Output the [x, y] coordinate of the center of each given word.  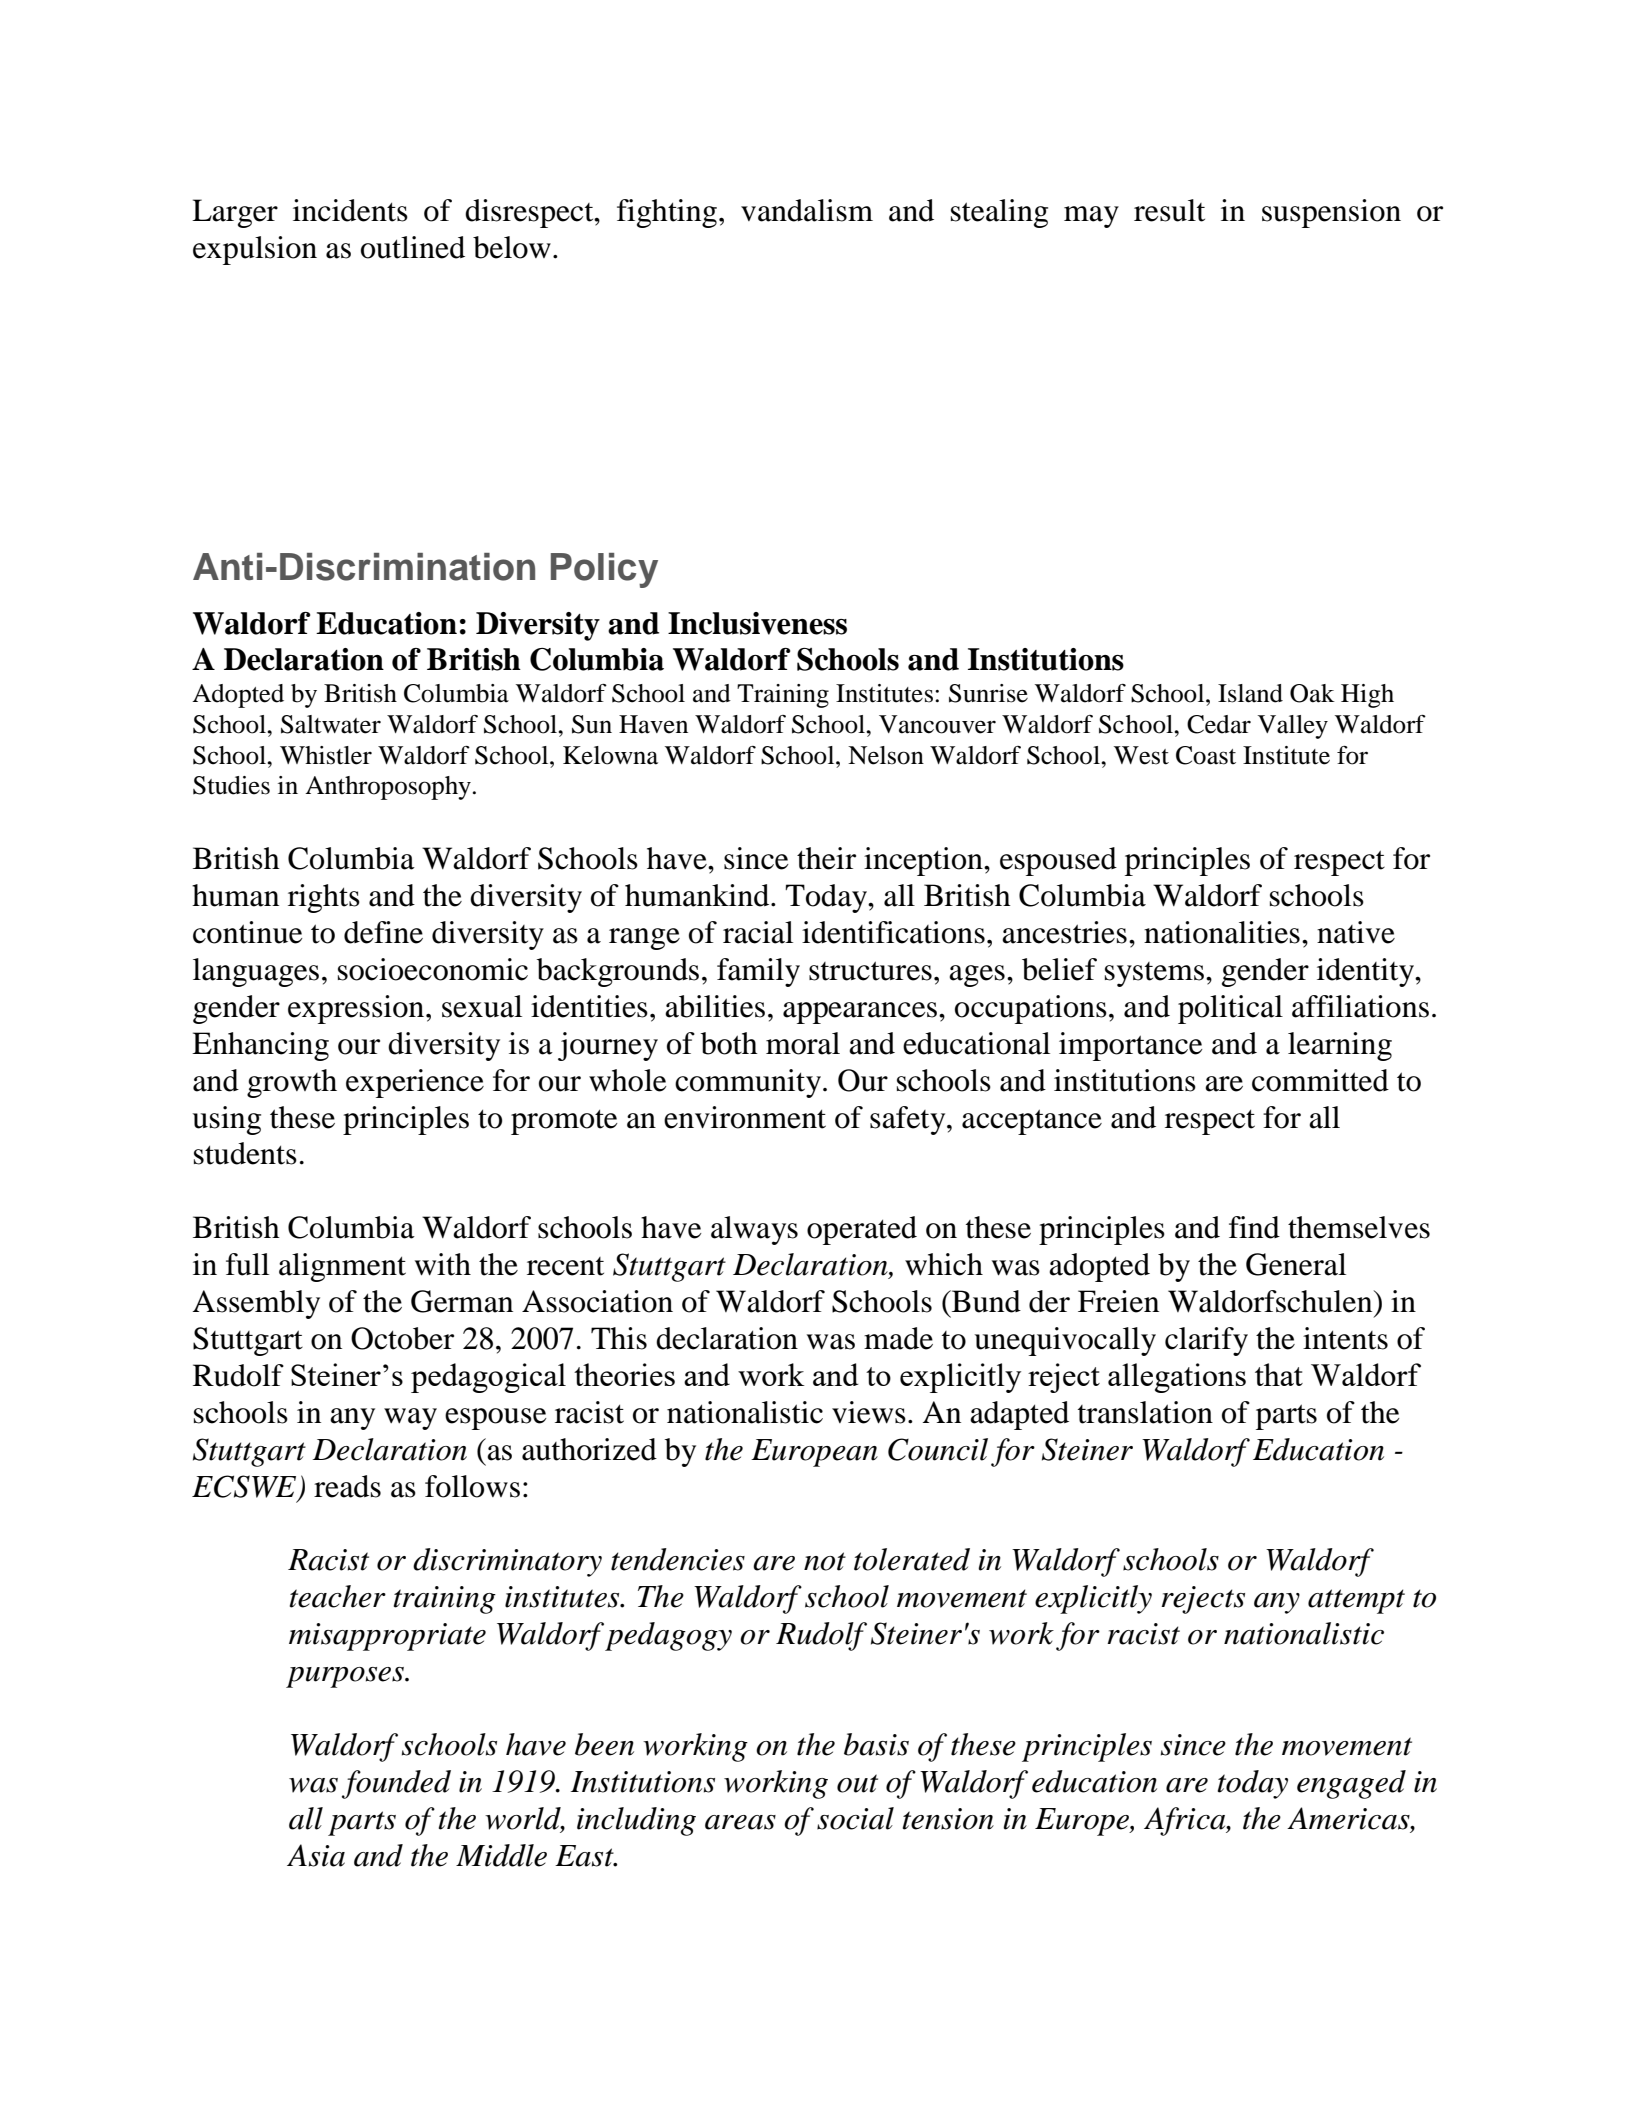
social [855, 1818]
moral [803, 1043]
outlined [413, 247]
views [869, 1412]
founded [396, 1784]
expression [357, 1009]
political [1230, 1009]
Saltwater [331, 724]
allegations [1177, 1378]
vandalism [807, 210]
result [1169, 210]
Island [1250, 693]
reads [347, 1486]
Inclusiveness [757, 623]
